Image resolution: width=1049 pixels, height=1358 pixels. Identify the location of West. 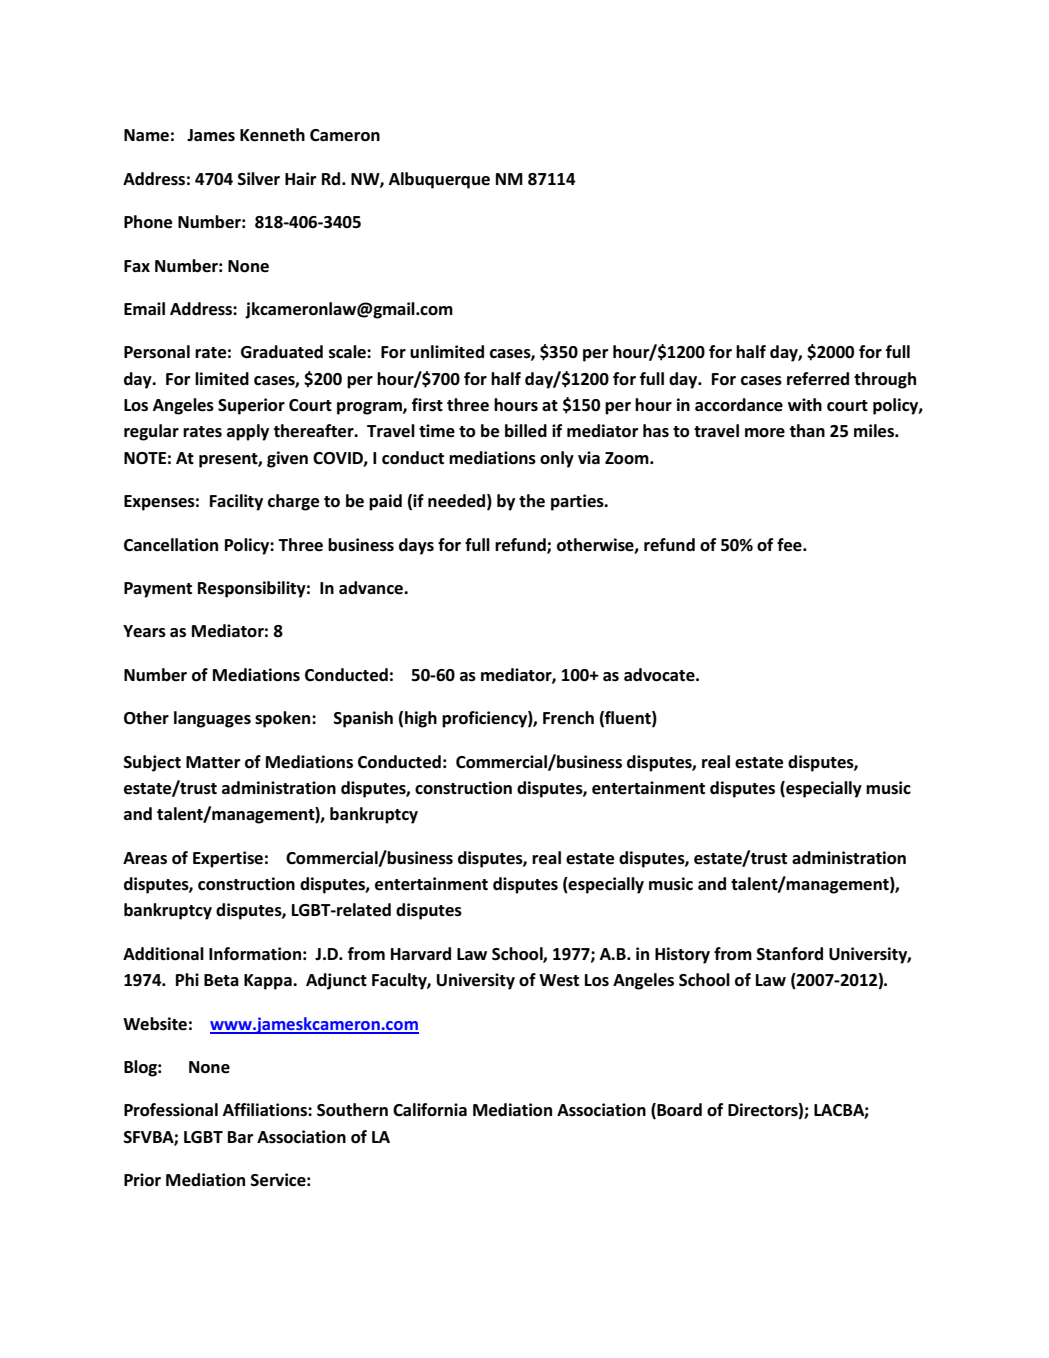
(559, 980).
